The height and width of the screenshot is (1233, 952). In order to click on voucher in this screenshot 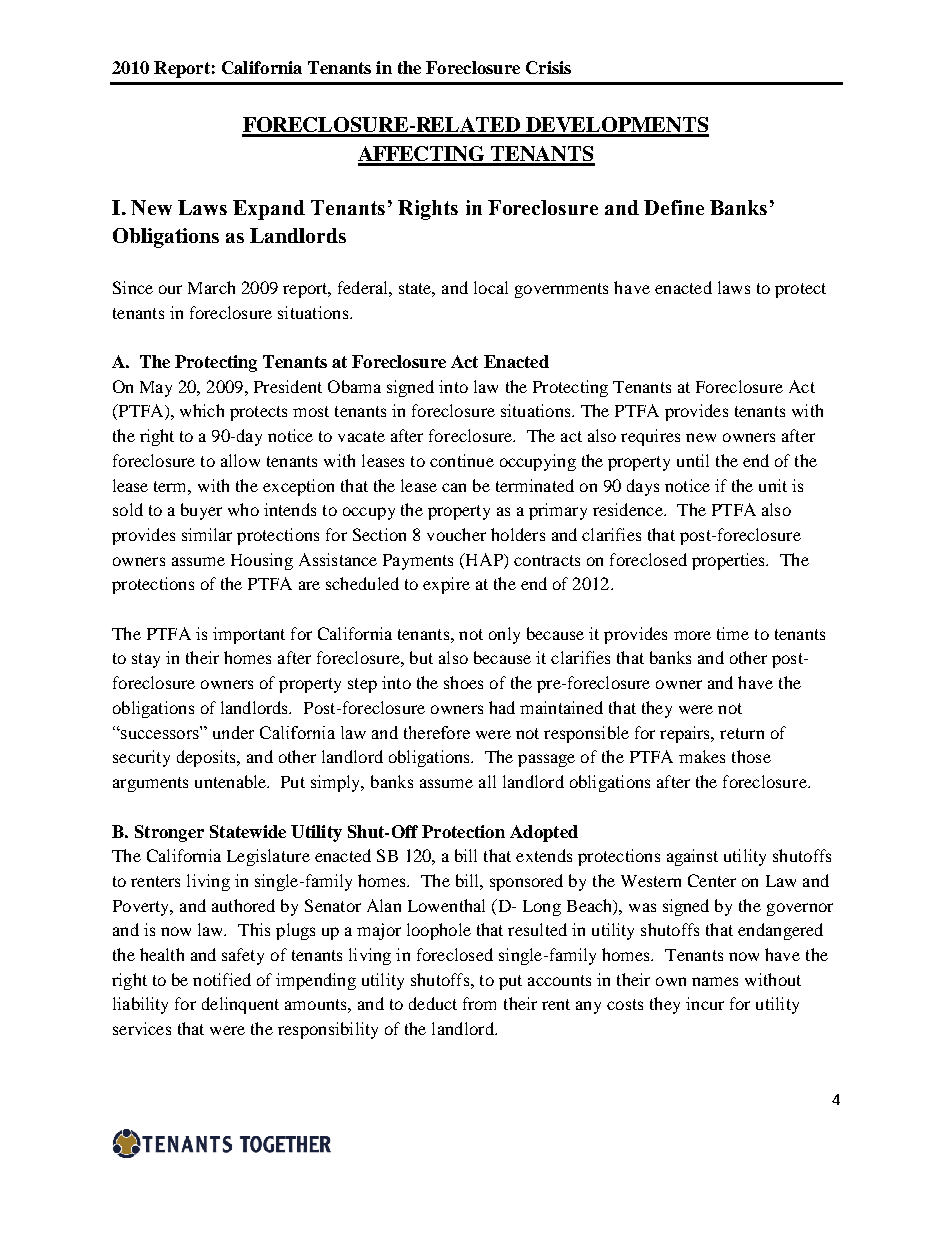, I will do `click(456, 534)`.
